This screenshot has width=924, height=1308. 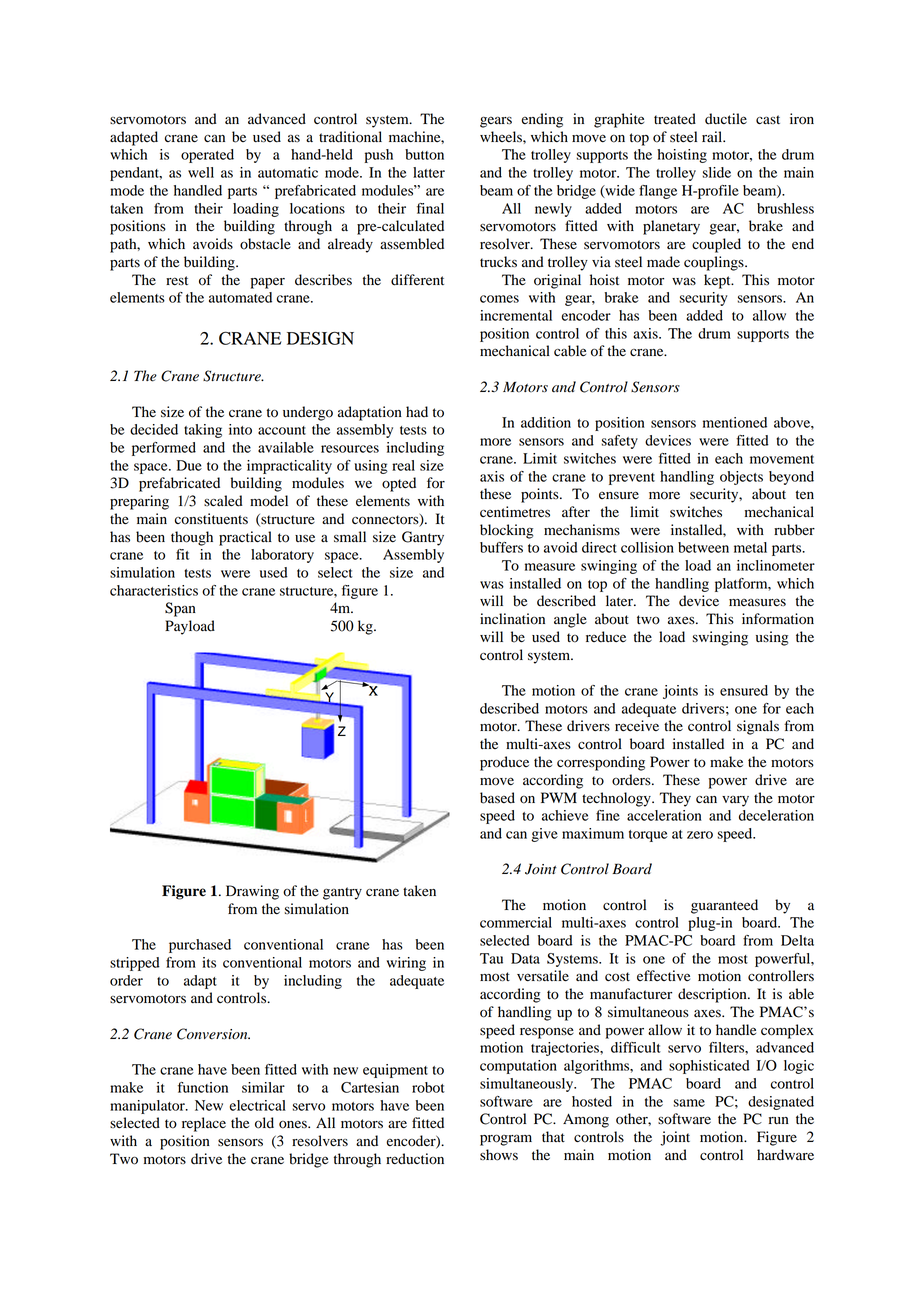 I want to click on had, so click(x=417, y=411).
